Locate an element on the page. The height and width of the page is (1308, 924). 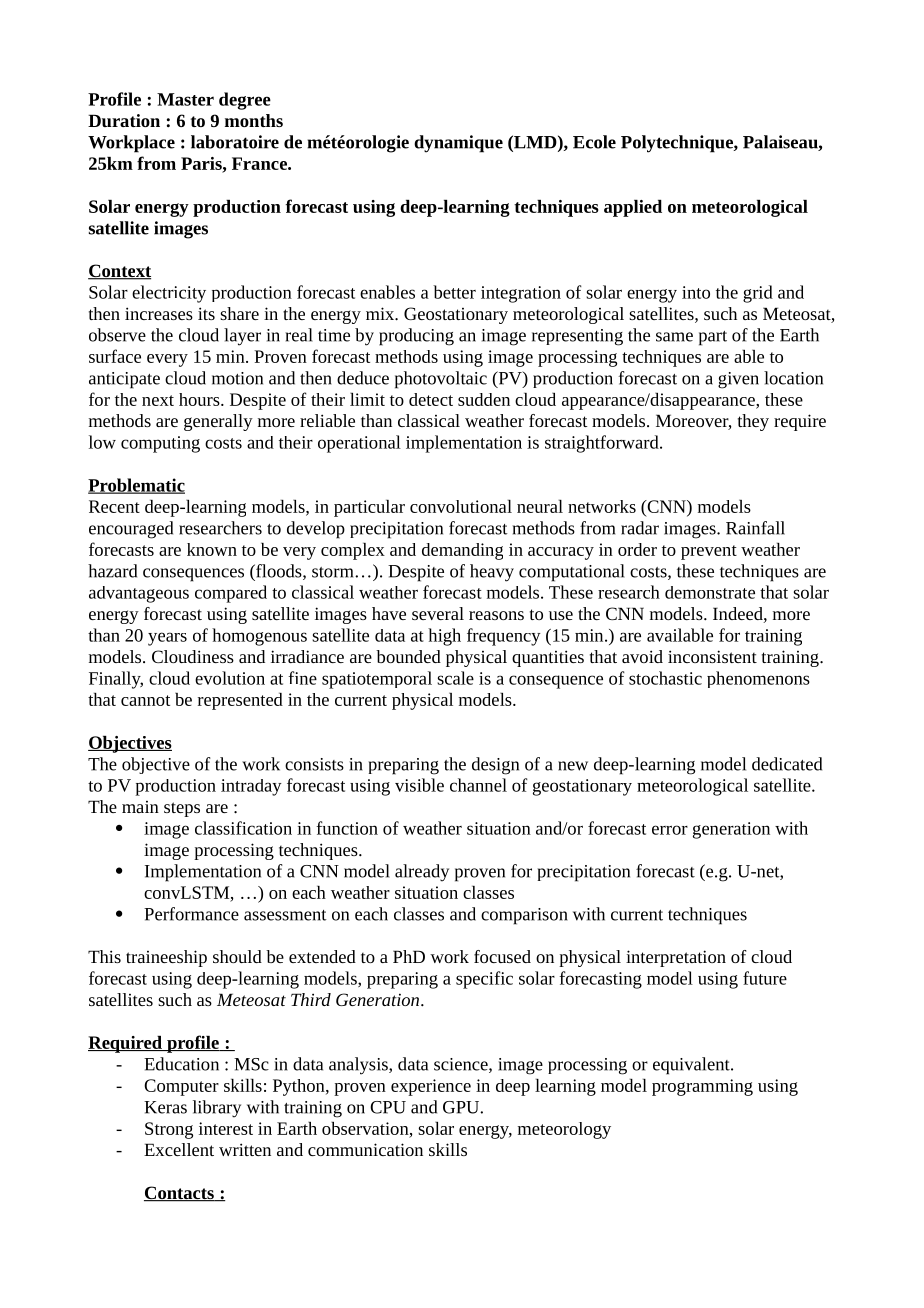
given is located at coordinates (738, 380).
